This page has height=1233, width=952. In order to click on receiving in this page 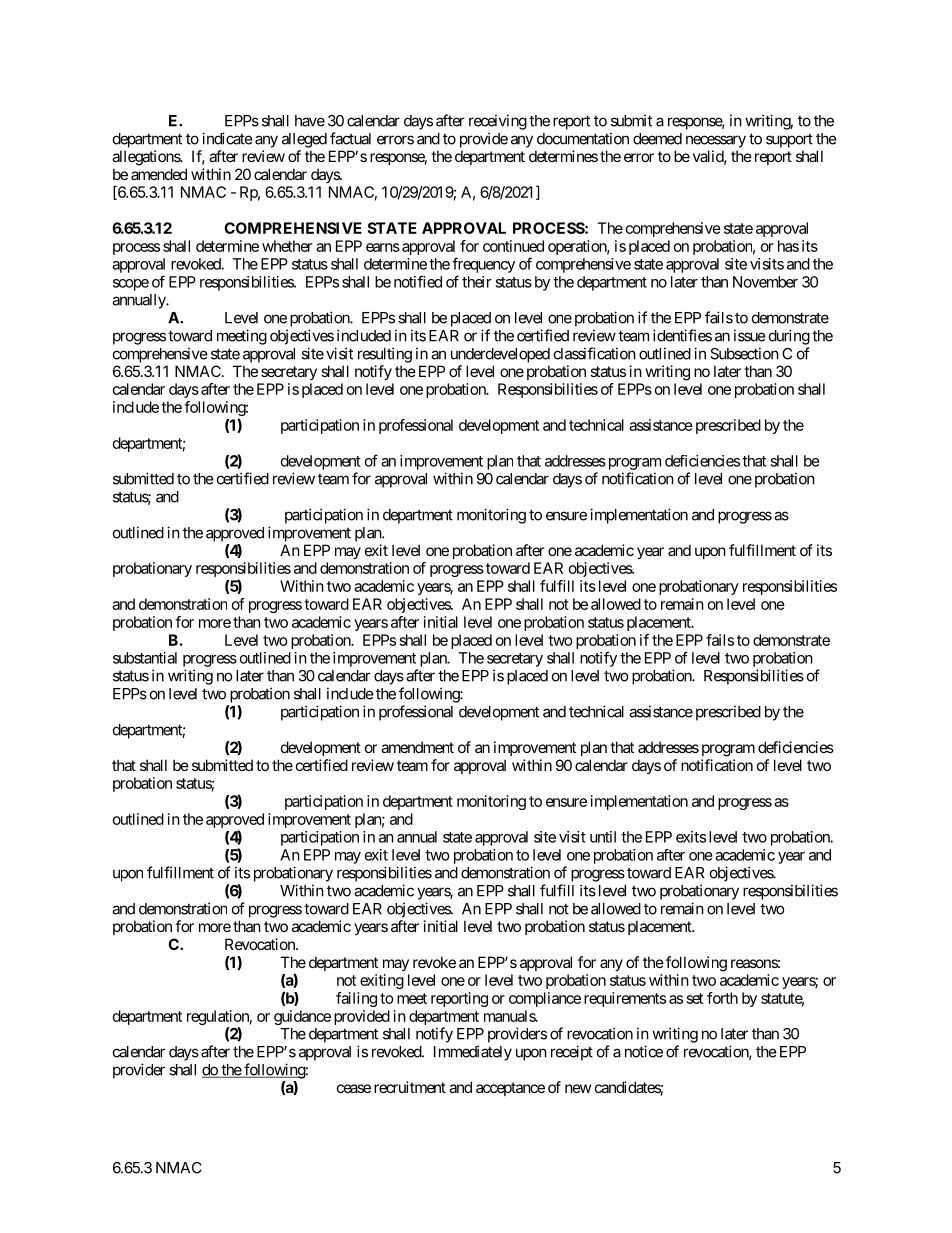, I will do `click(498, 122)`.
